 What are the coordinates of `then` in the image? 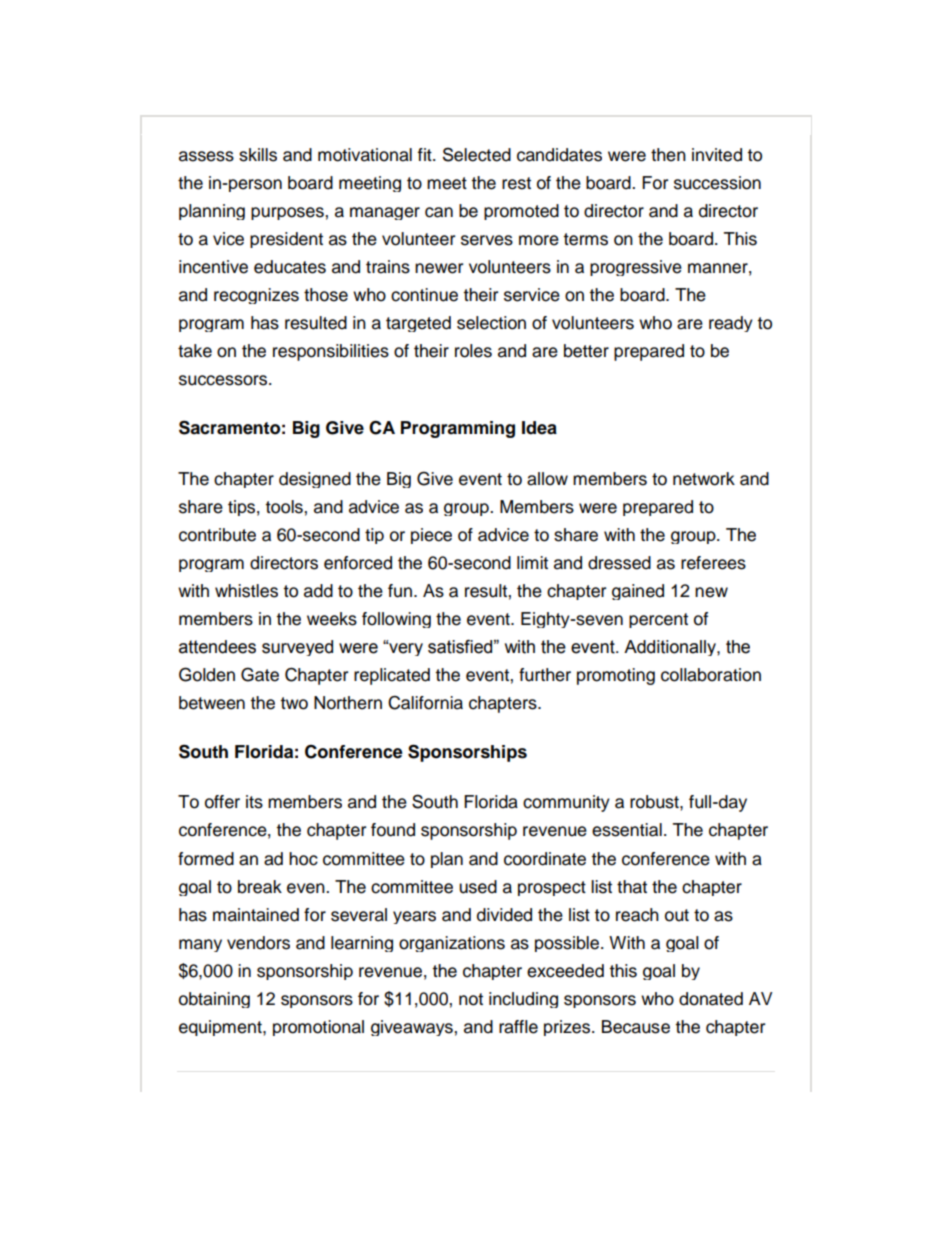 It's located at (668, 155).
